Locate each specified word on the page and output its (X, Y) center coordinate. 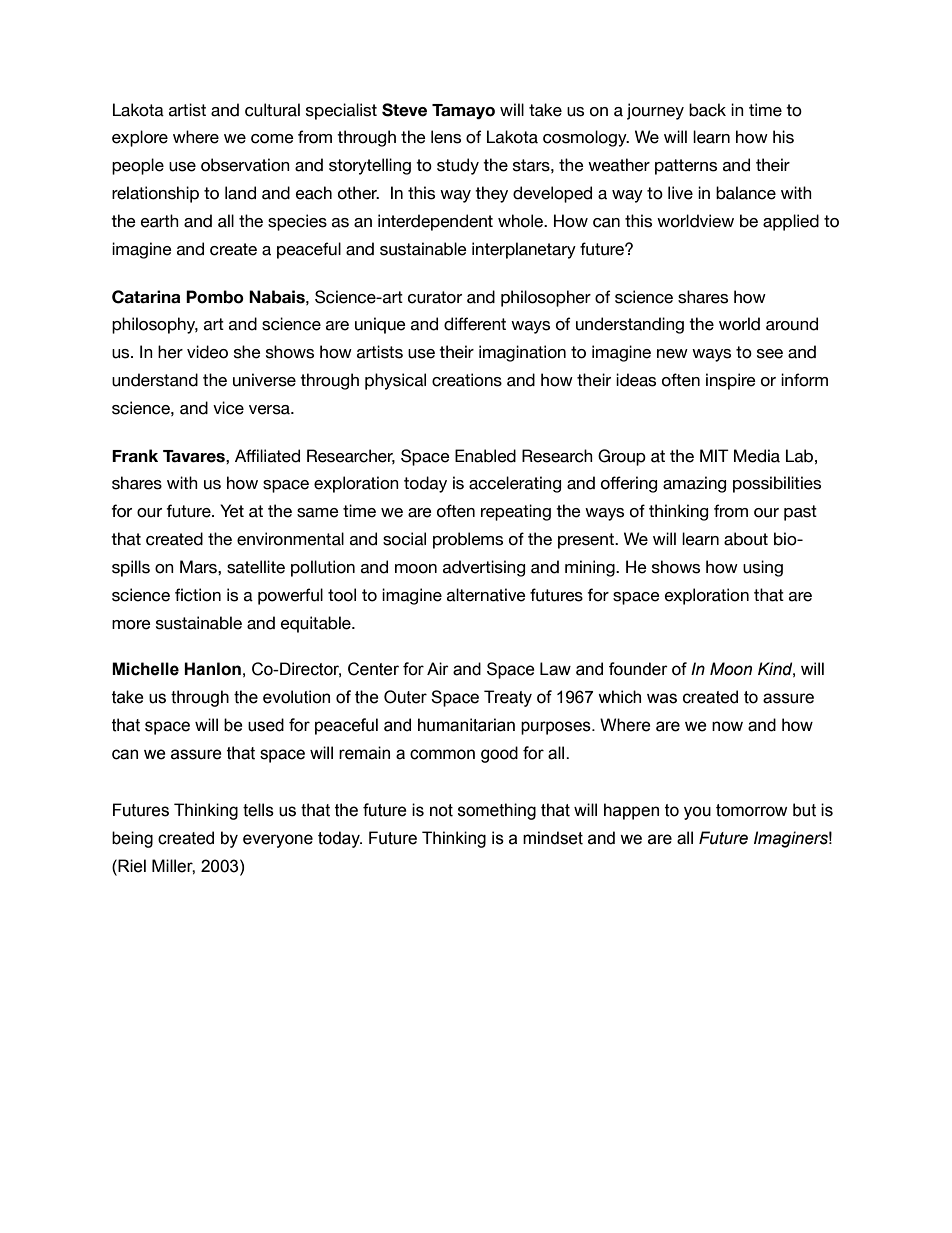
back (707, 110)
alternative (486, 595)
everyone (278, 841)
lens (446, 137)
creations (467, 380)
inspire (731, 381)
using (763, 568)
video (207, 352)
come (272, 139)
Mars (199, 567)
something (497, 811)
